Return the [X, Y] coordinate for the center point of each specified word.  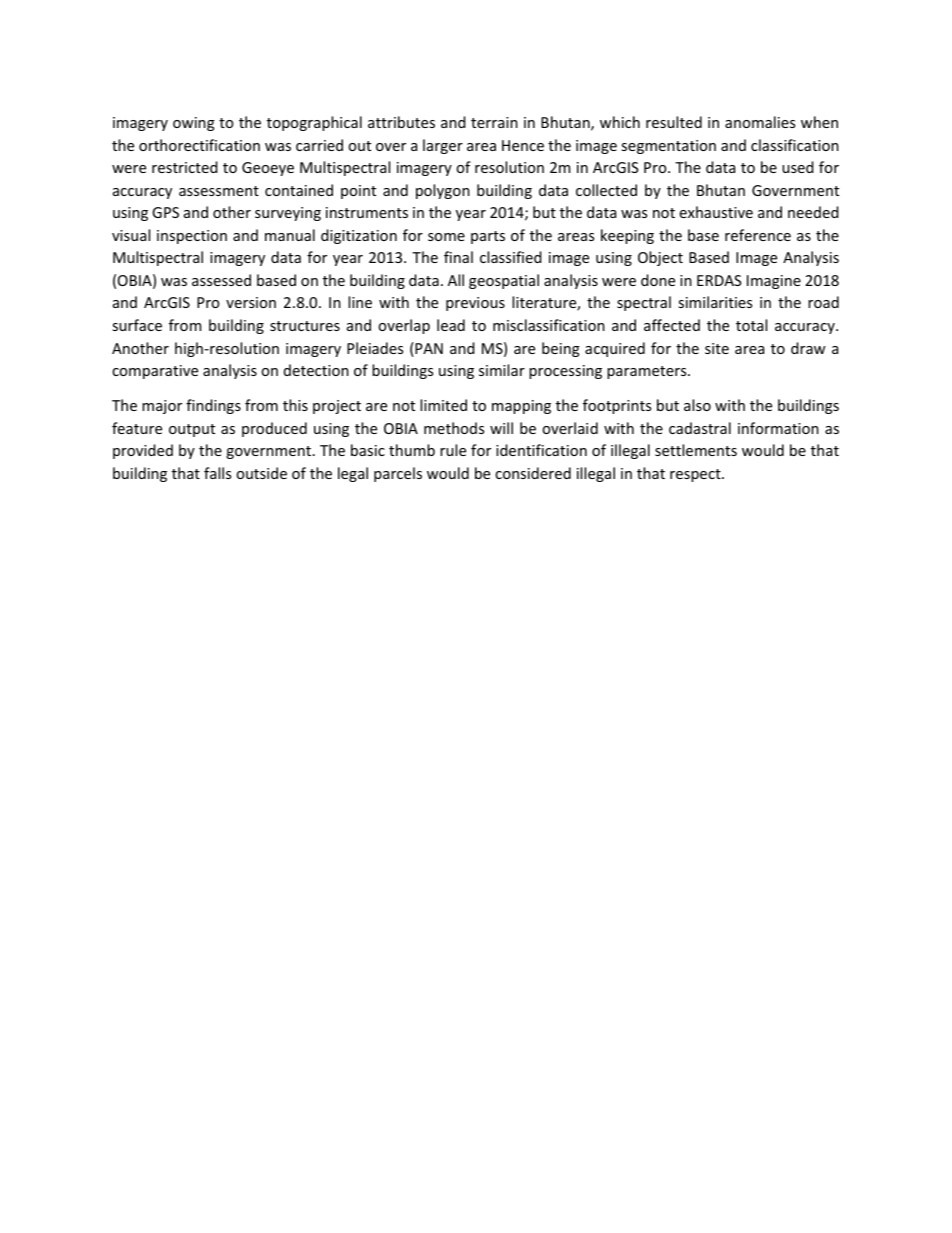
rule [453, 450]
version [251, 302]
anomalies [760, 122]
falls [217, 473]
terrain [494, 122]
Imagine [774, 282]
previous [475, 304]
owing [194, 124]
